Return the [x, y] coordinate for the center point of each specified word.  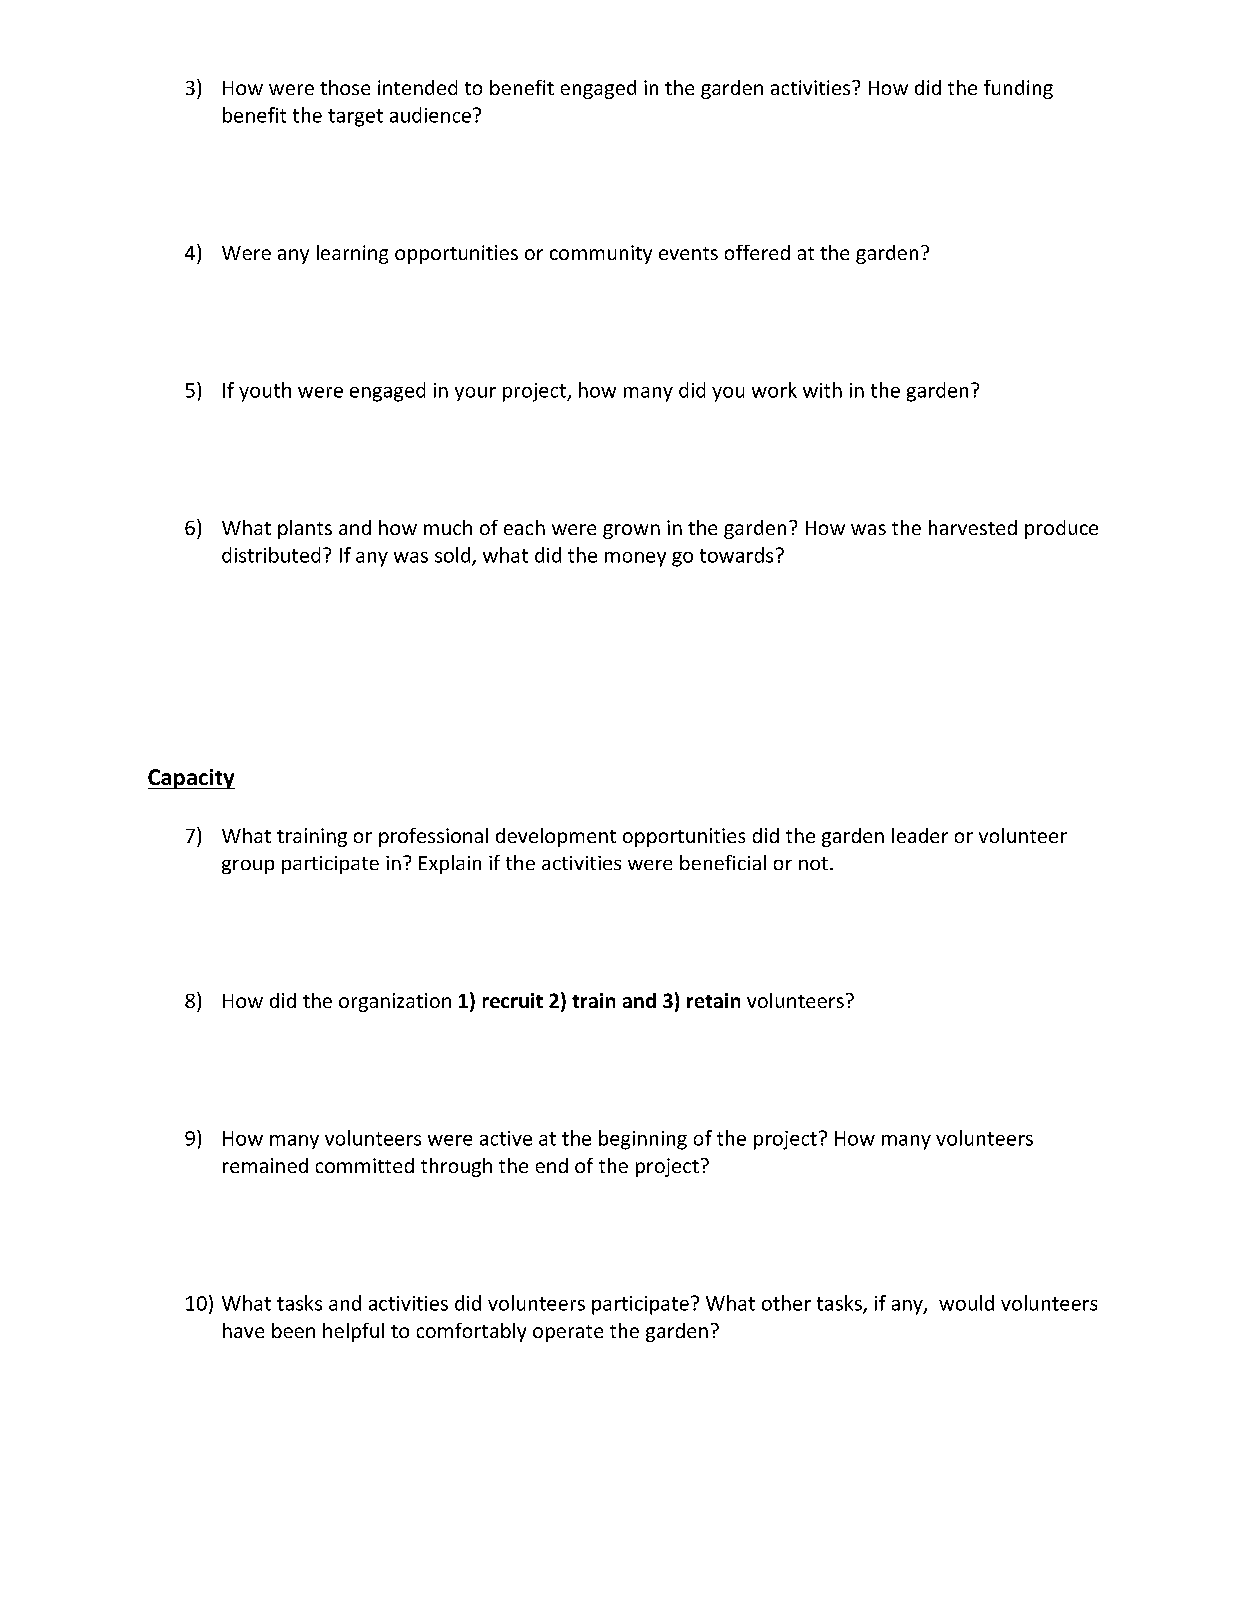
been [293, 1330]
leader [920, 835]
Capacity [191, 779]
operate [568, 1333]
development [556, 837]
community [601, 254]
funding [1018, 89]
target [355, 118]
